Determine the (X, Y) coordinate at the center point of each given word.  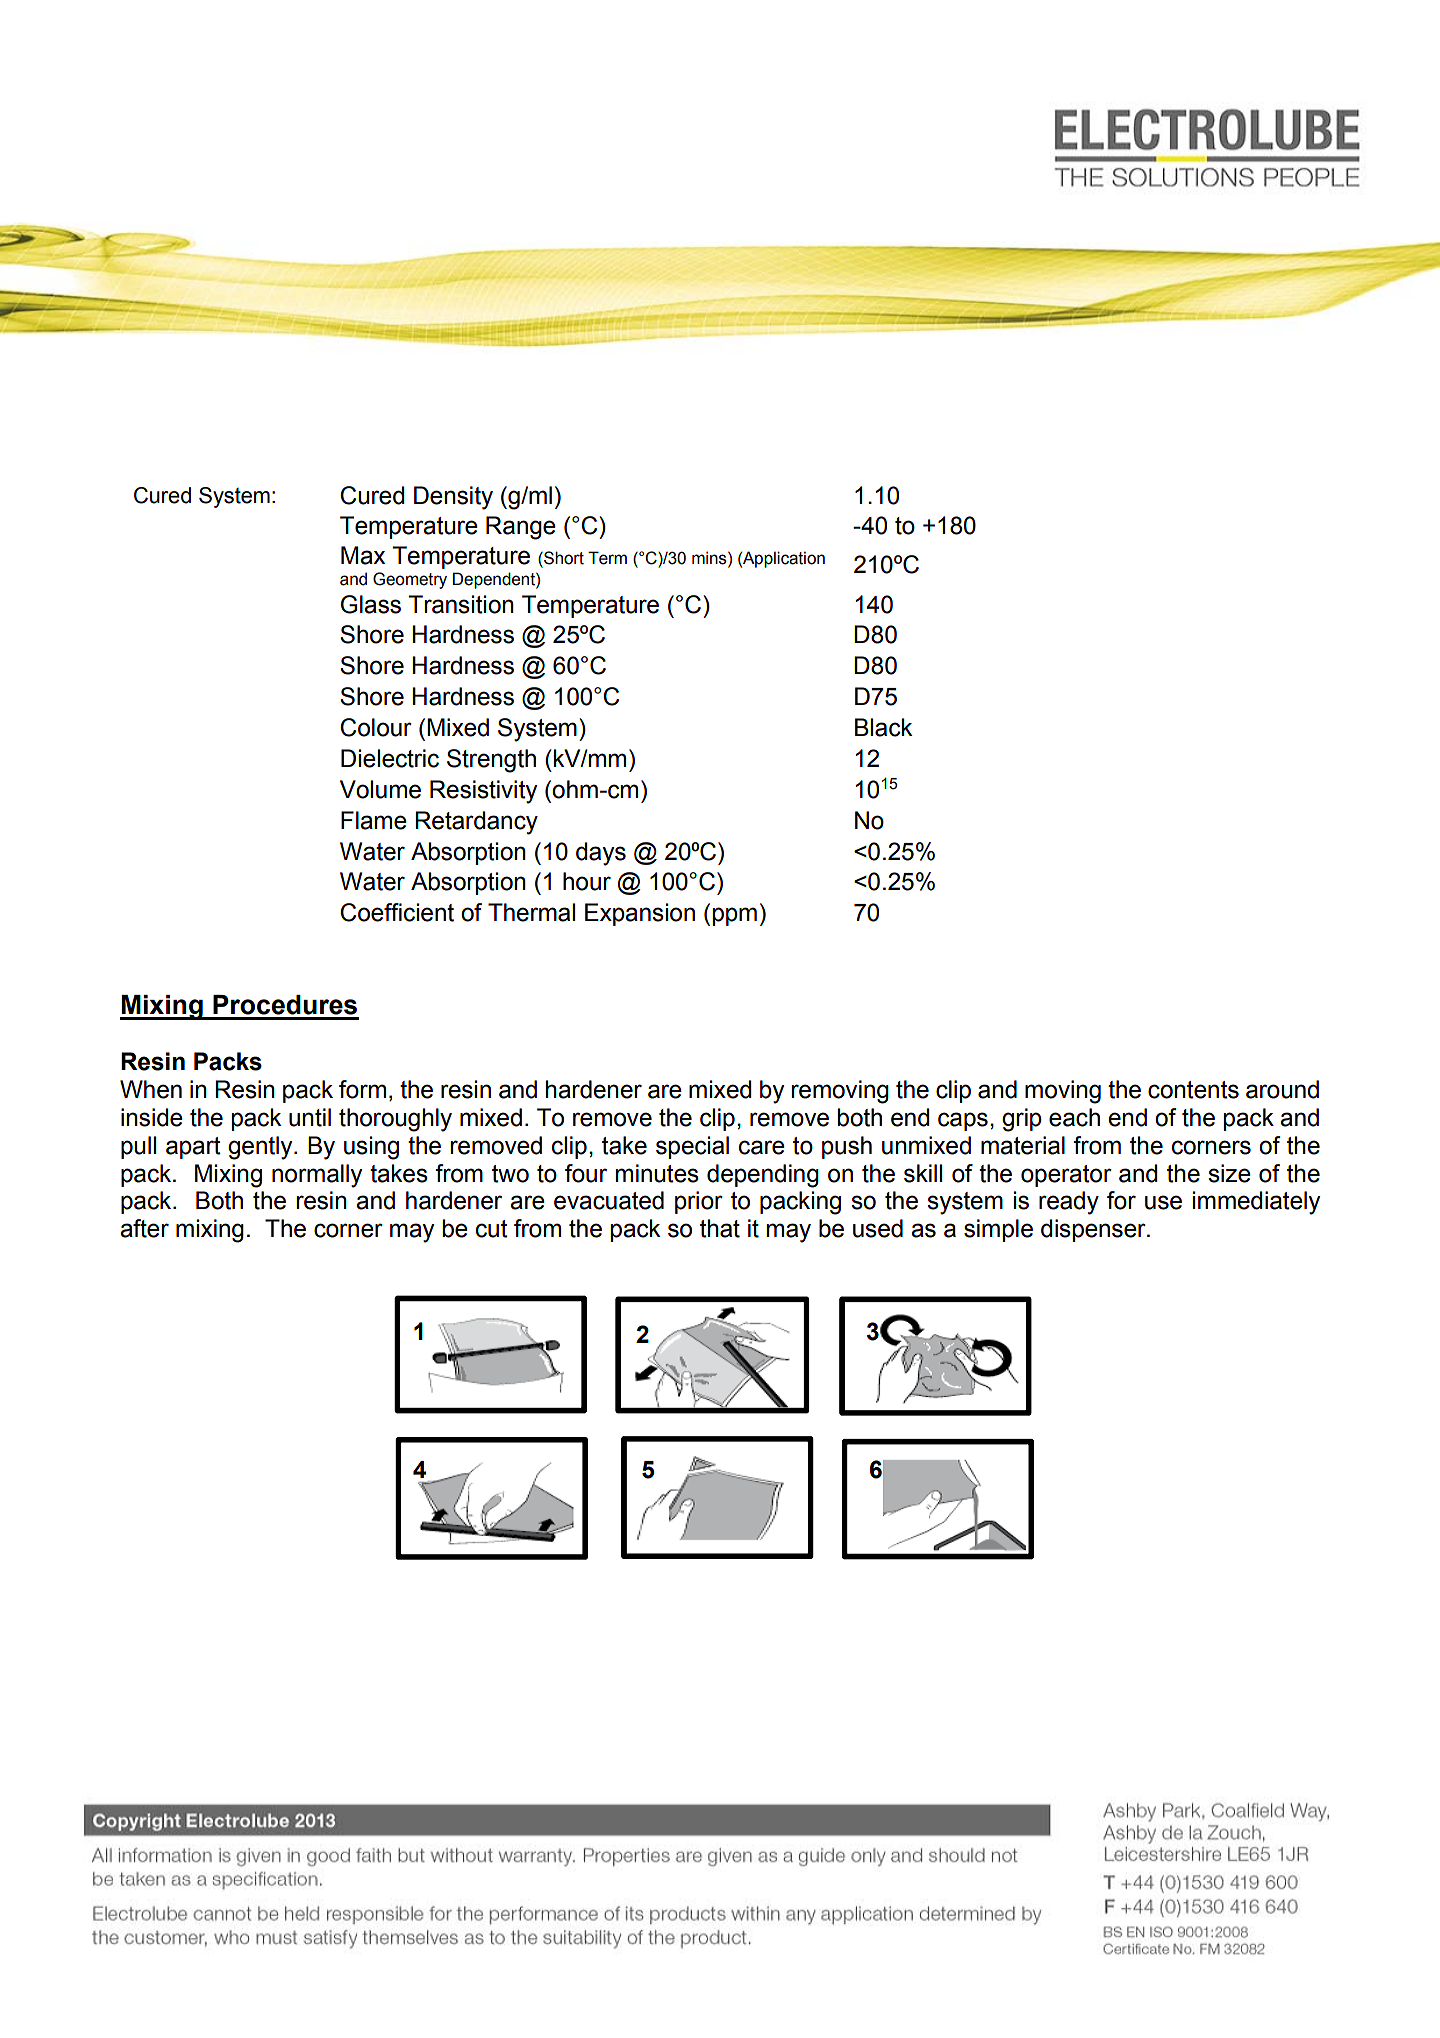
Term (607, 558)
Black (883, 727)
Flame (374, 820)
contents (1193, 1090)
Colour (376, 727)
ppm (735, 916)
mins (710, 558)
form (362, 1089)
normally (317, 1176)
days (601, 854)
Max (363, 555)
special (692, 1147)
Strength (491, 761)
